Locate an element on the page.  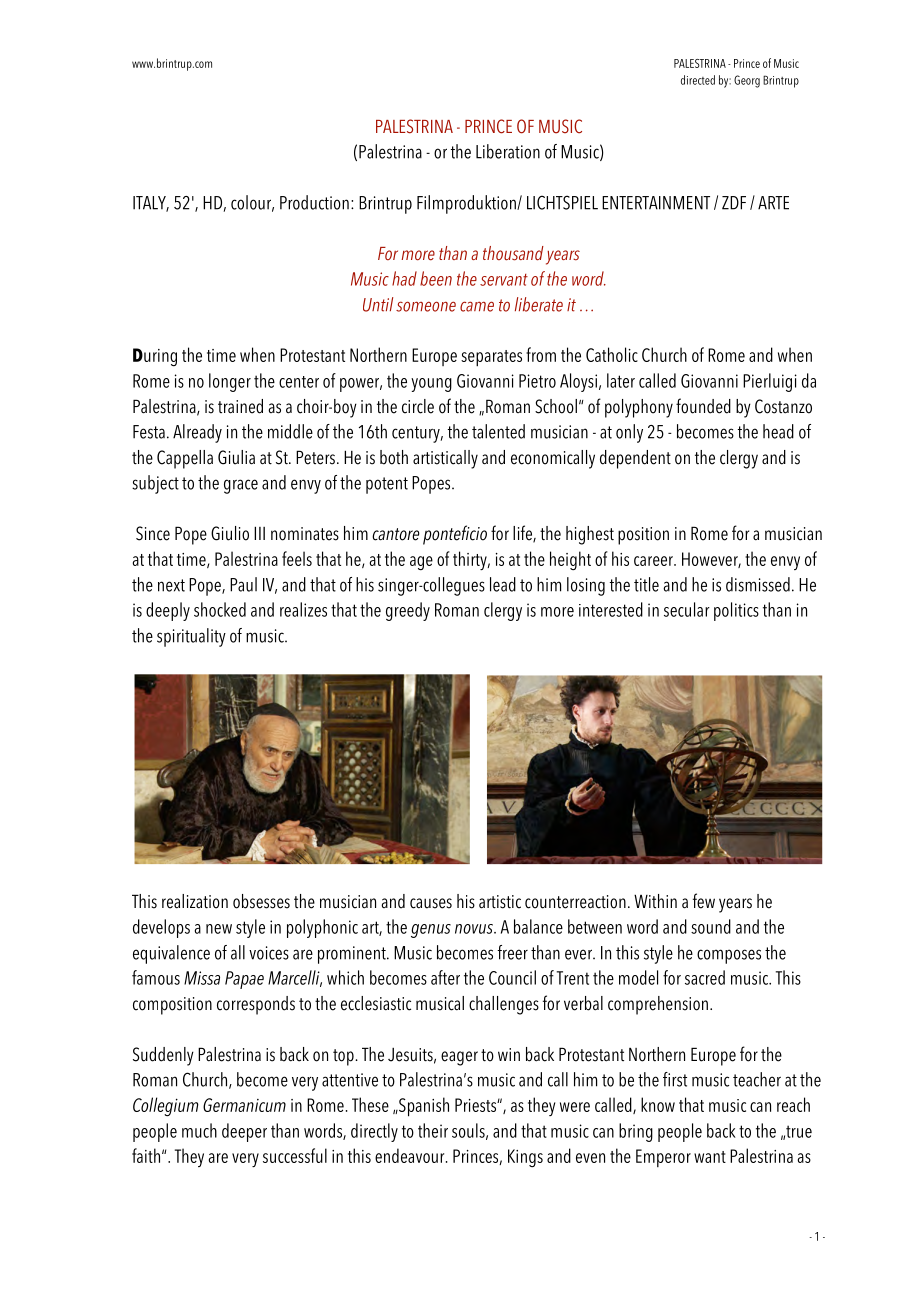
Production is located at coordinates (314, 202).
